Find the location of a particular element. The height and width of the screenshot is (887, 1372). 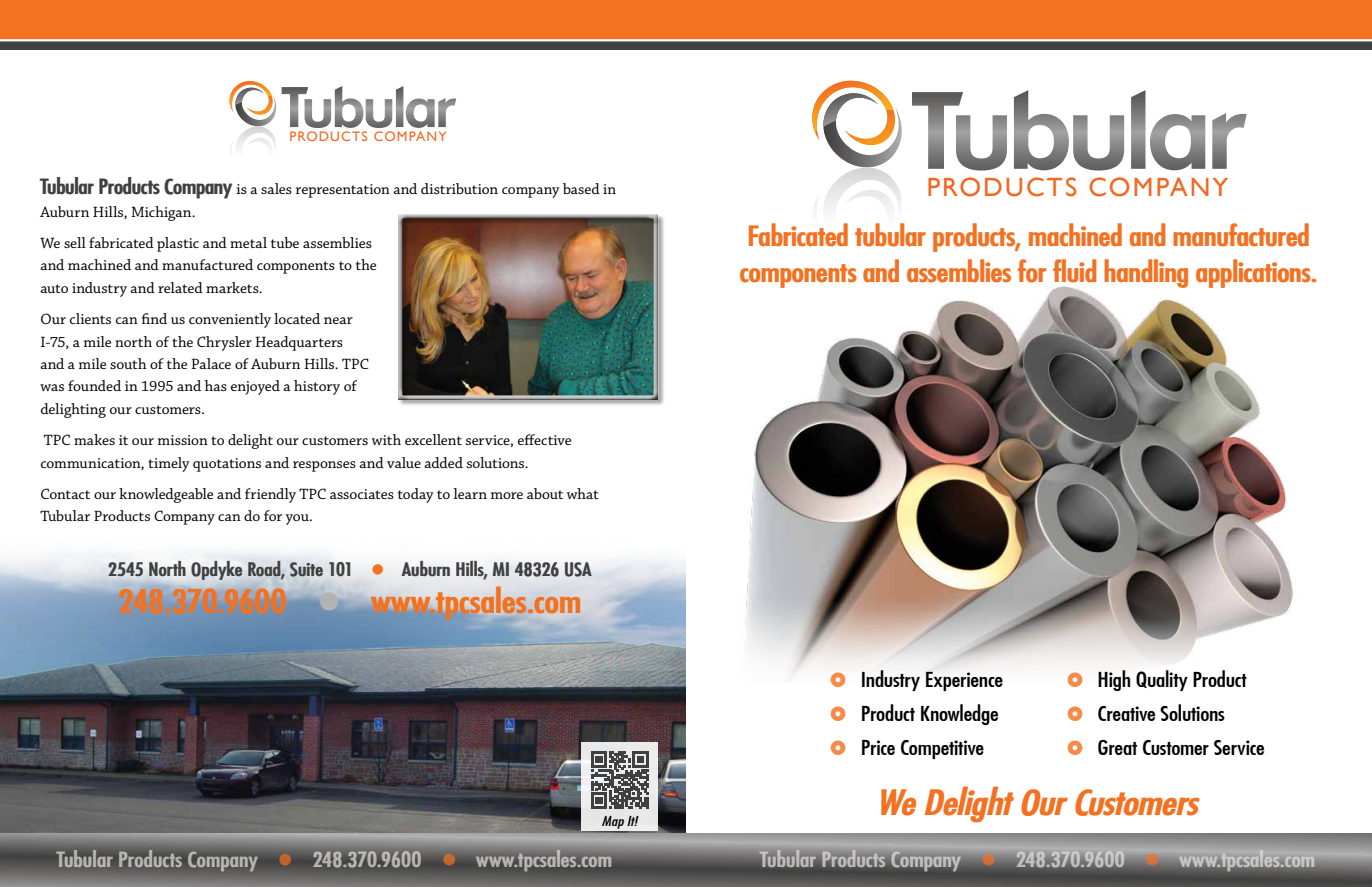

Price is located at coordinates (878, 747).
